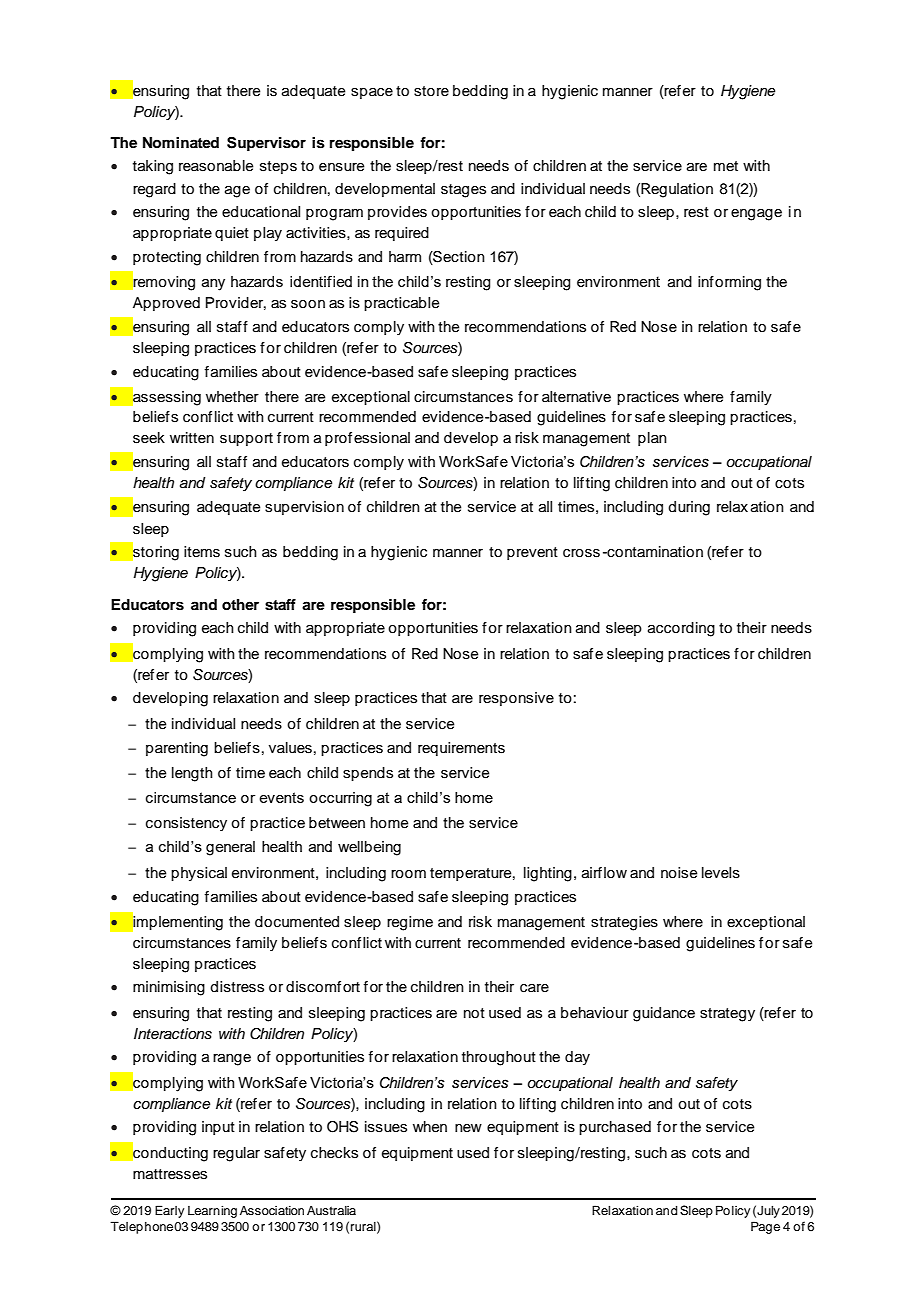  I want to click on according, so click(681, 629).
